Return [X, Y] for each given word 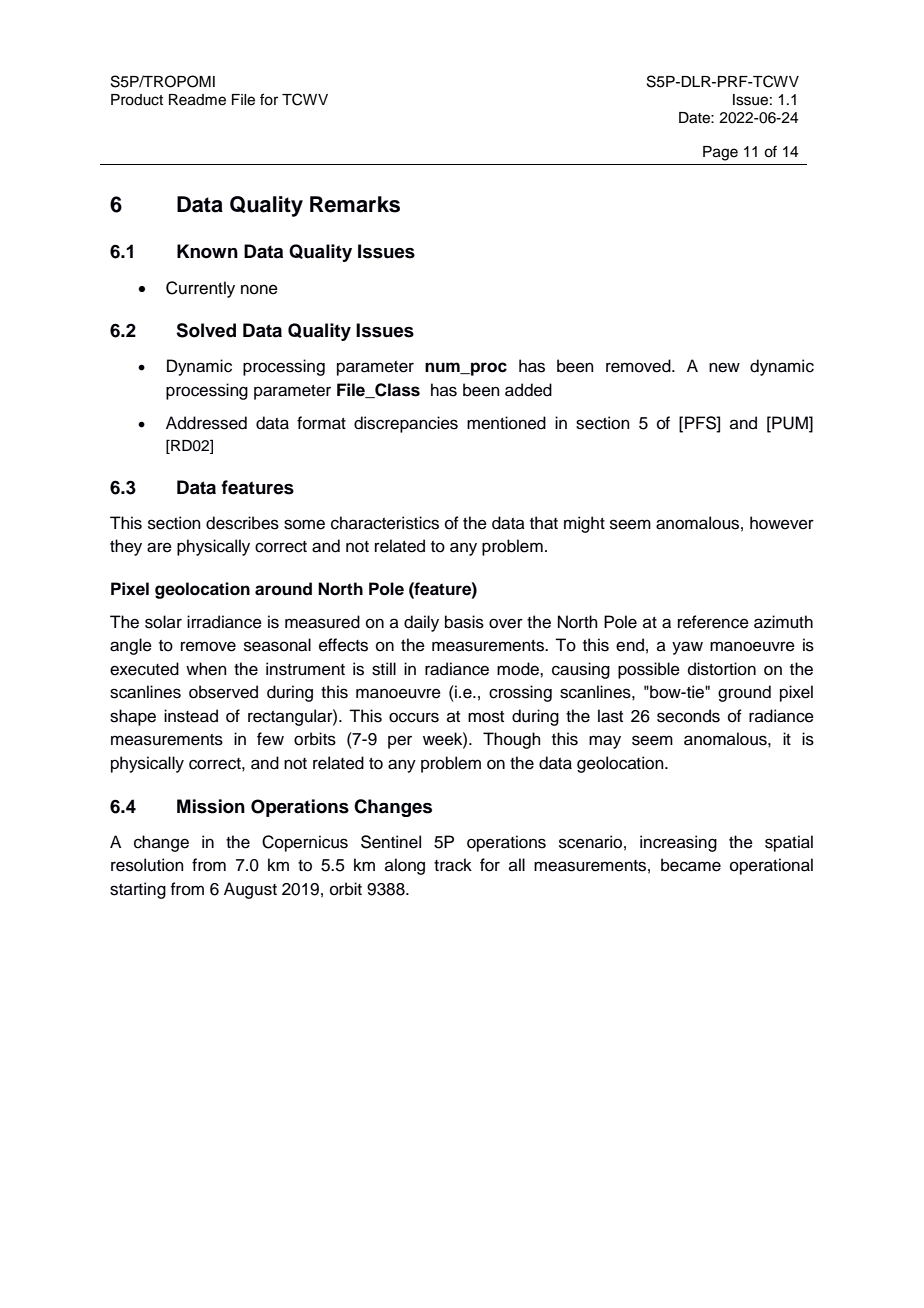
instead [191, 716]
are [159, 547]
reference [713, 622]
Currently [200, 289]
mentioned [506, 423]
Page [720, 153]
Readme [197, 100]
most [486, 717]
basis [464, 622]
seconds [688, 716]
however [782, 523]
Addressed [206, 423]
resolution [147, 865]
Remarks [355, 204]
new [724, 367]
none [259, 289]
